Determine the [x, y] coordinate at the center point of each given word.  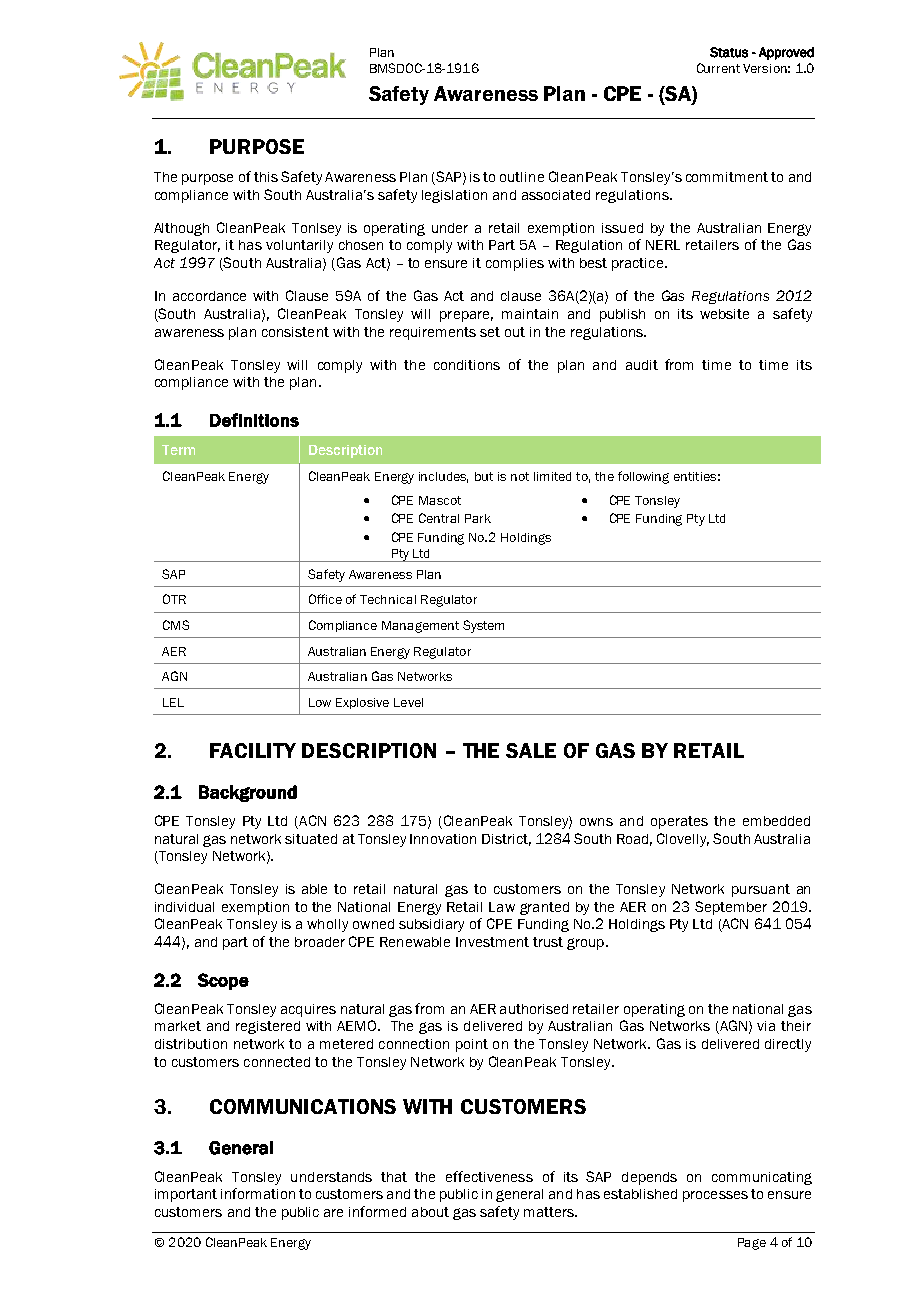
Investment [492, 942]
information [258, 1193]
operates [679, 822]
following [643, 477]
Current [718, 68]
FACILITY [253, 750]
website [724, 314]
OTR [174, 599]
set [490, 332]
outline [522, 177]
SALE [531, 750]
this [266, 177]
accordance [209, 296]
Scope [223, 981]
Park [478, 518]
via [766, 1026]
